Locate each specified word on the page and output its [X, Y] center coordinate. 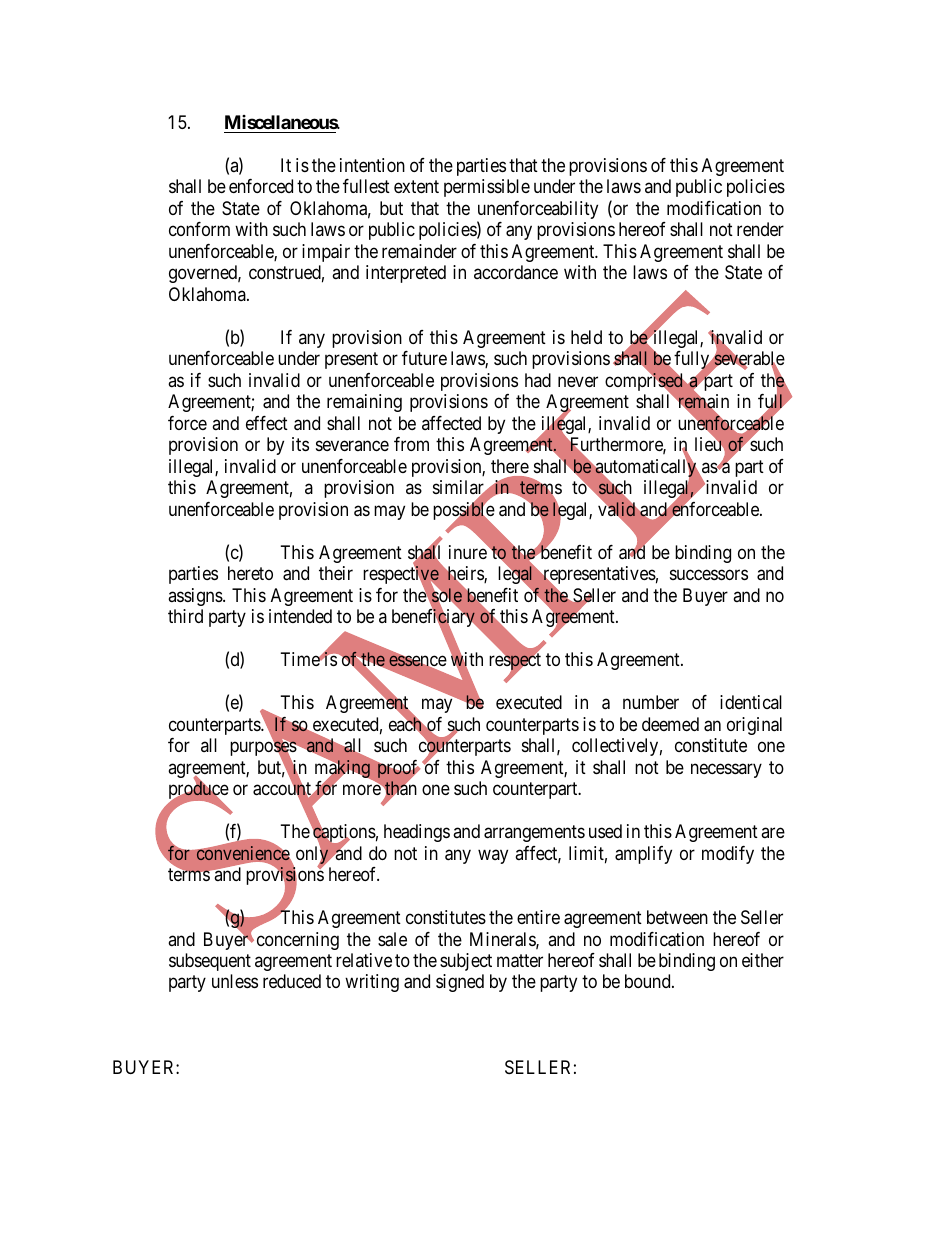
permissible [487, 188]
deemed [670, 724]
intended [300, 616]
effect [267, 423]
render [760, 229]
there [510, 466]
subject [466, 962]
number [651, 702]
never [578, 381]
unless [235, 981]
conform [199, 229]
